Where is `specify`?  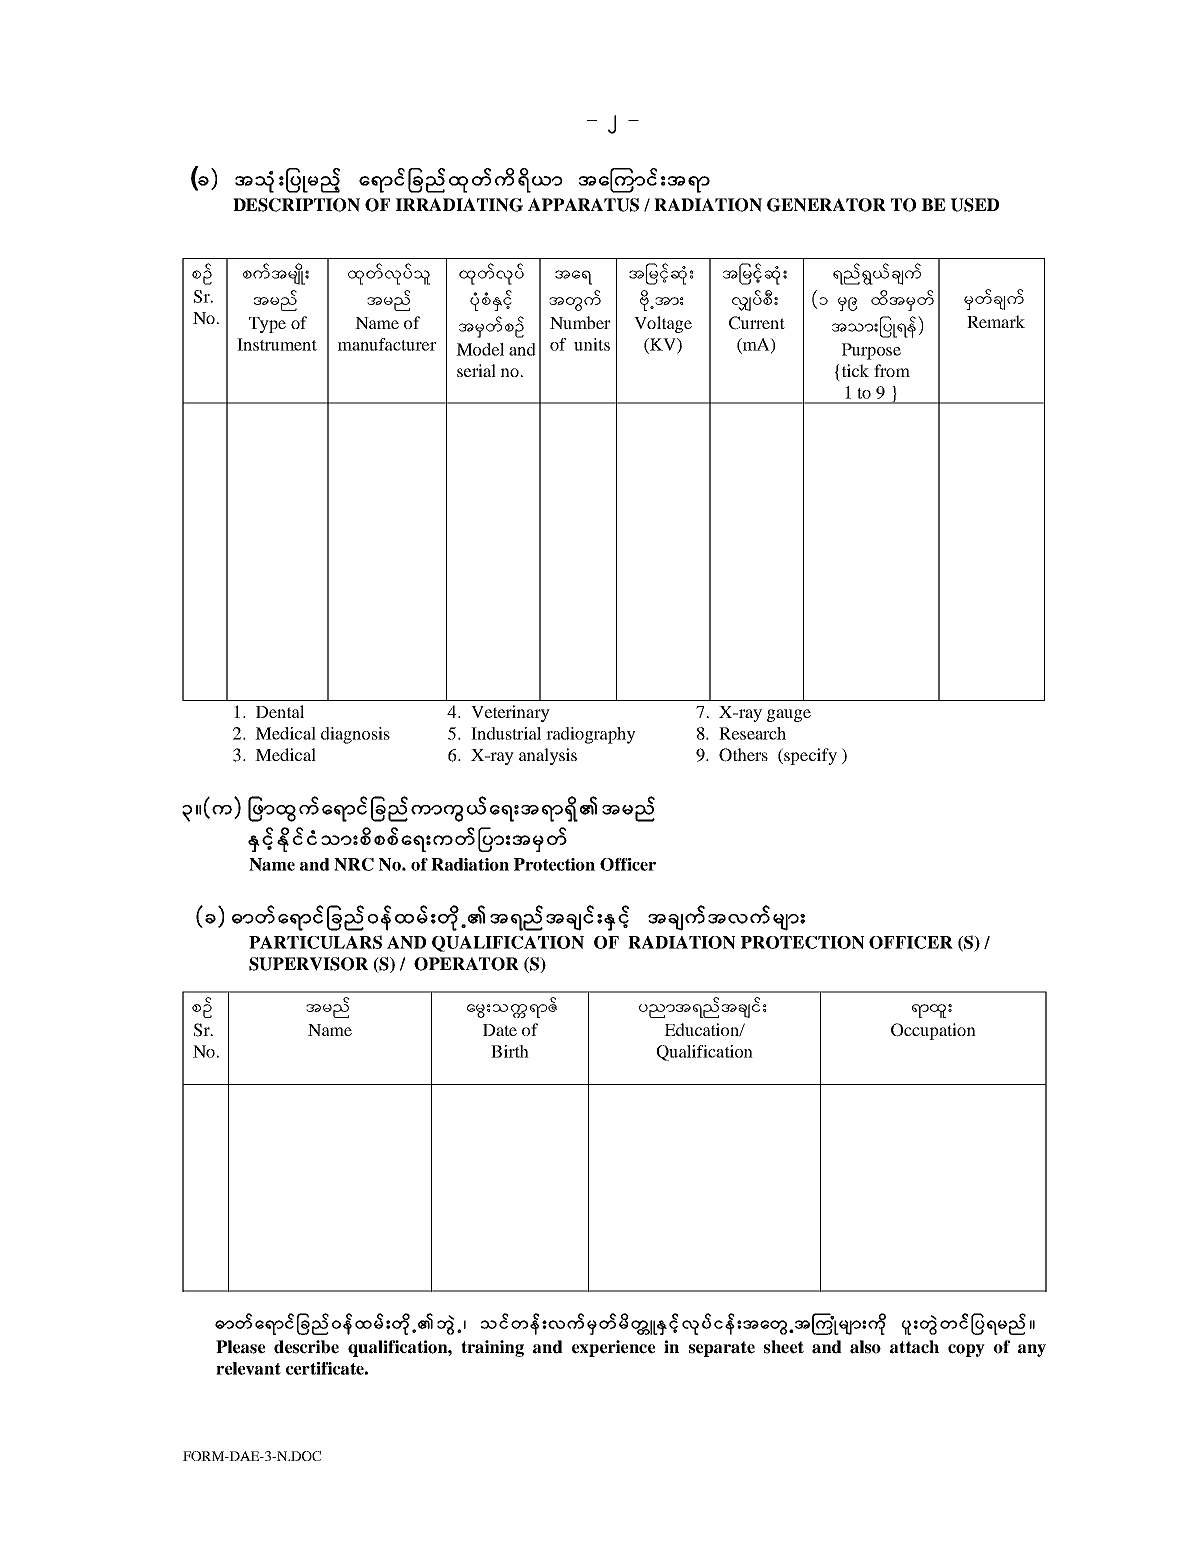 specify is located at coordinates (809, 756).
